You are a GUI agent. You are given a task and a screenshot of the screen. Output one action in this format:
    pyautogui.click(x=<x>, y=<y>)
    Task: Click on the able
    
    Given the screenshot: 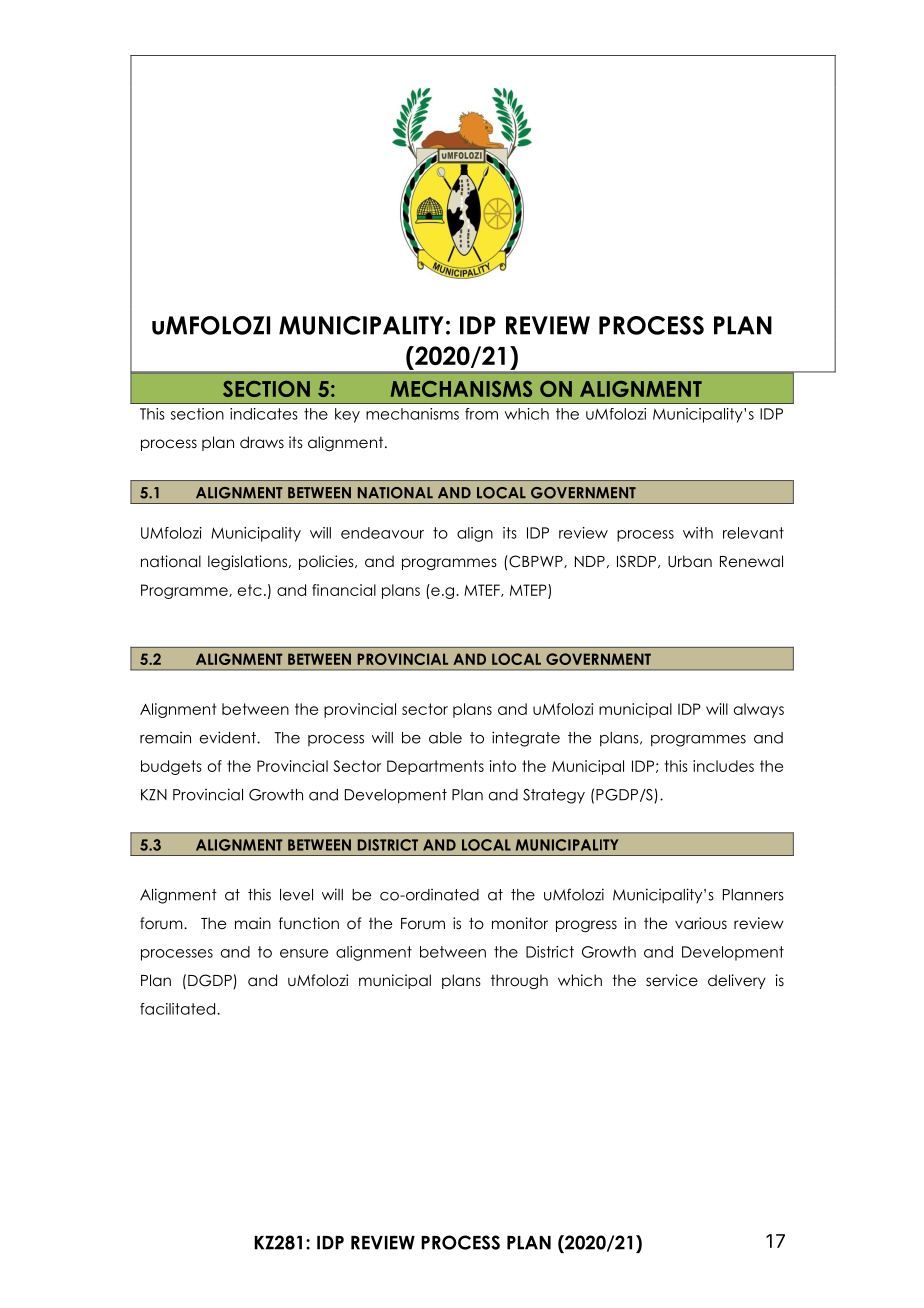 What is the action you would take?
    pyautogui.click(x=445, y=738)
